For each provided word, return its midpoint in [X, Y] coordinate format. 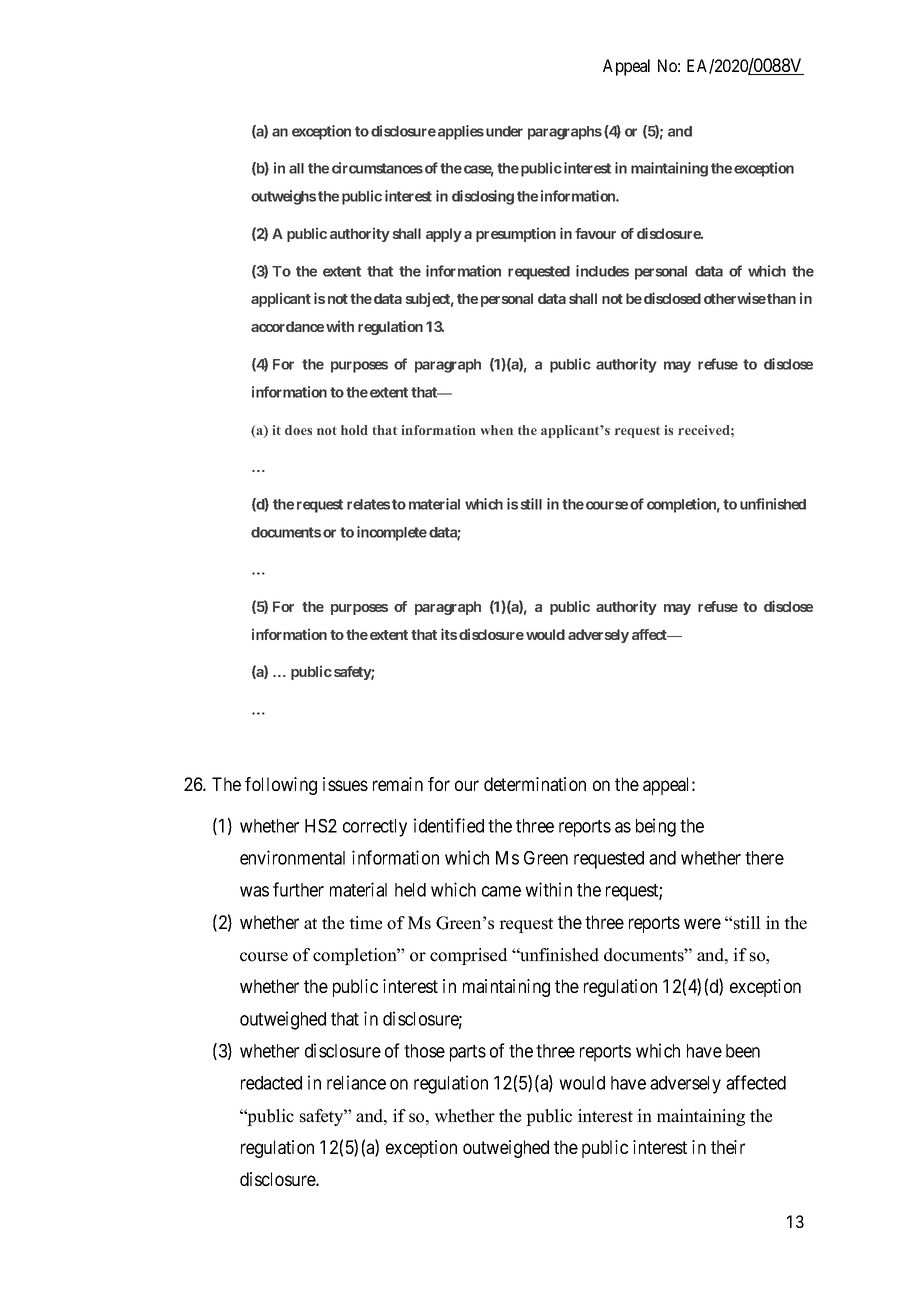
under [504, 131]
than [780, 298]
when [497, 430]
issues [345, 784]
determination [535, 784]
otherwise [735, 298]
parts [468, 1053]
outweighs [283, 197]
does [298, 430]
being [656, 827]
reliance [356, 1082]
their [728, 1147]
